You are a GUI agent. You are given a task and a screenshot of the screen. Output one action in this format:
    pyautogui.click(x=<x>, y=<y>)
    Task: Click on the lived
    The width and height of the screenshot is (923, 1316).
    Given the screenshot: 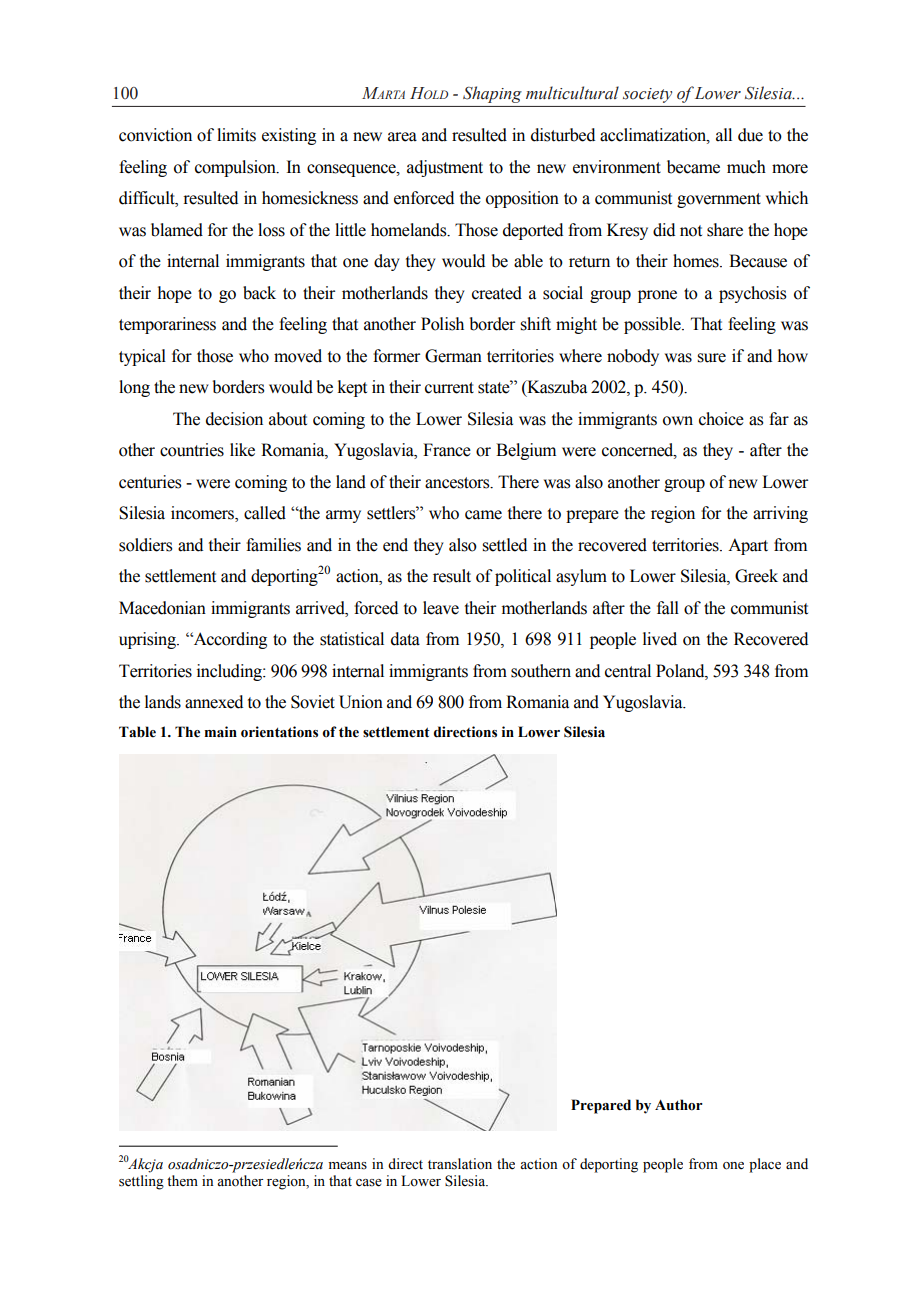 What is the action you would take?
    pyautogui.click(x=660, y=639)
